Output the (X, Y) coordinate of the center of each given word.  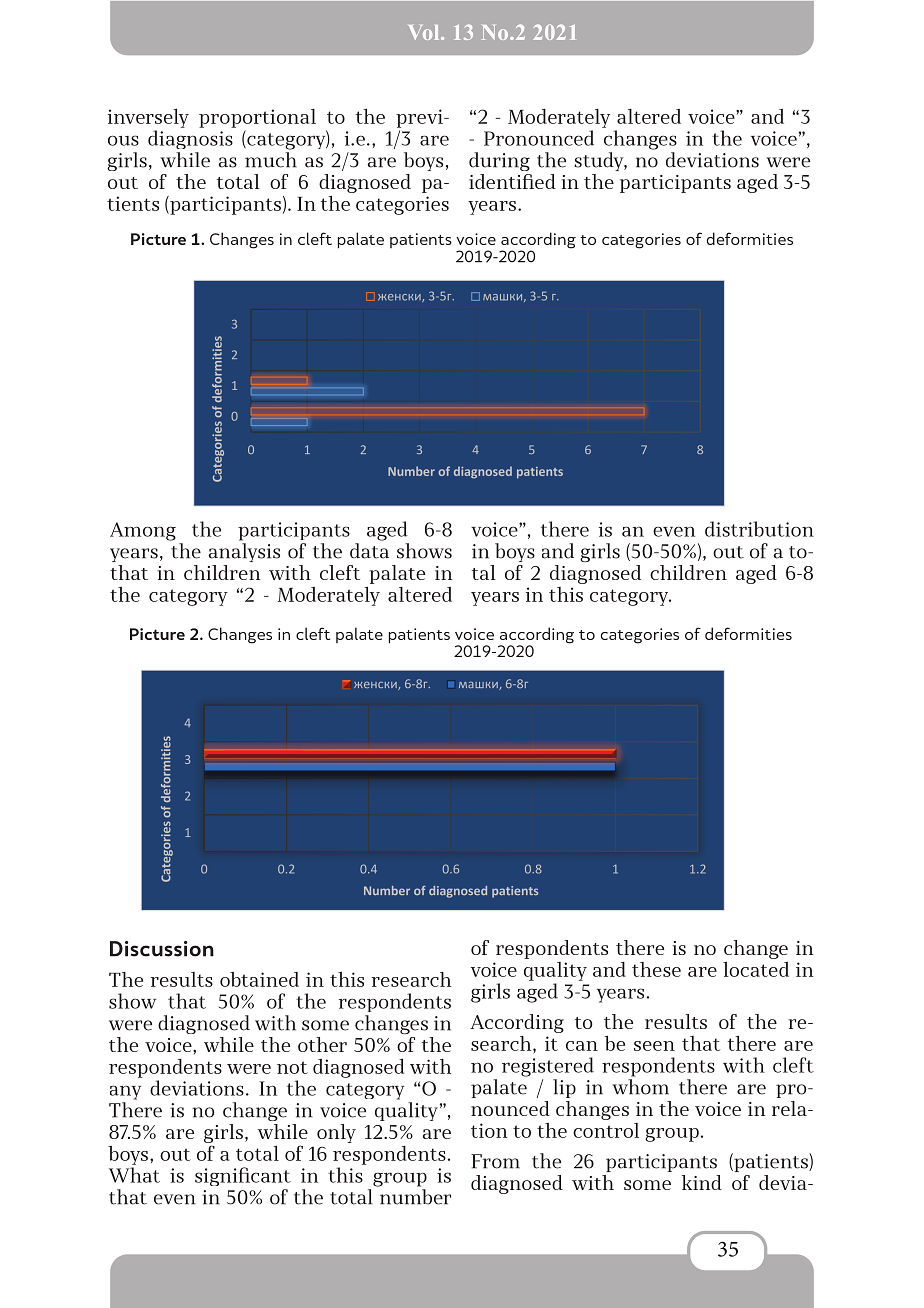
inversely (148, 118)
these (656, 969)
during (499, 161)
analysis (244, 552)
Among (143, 531)
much (271, 160)
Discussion (162, 949)
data (369, 551)
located (756, 969)
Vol (425, 32)
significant (243, 1176)
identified (512, 181)
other (322, 1044)
